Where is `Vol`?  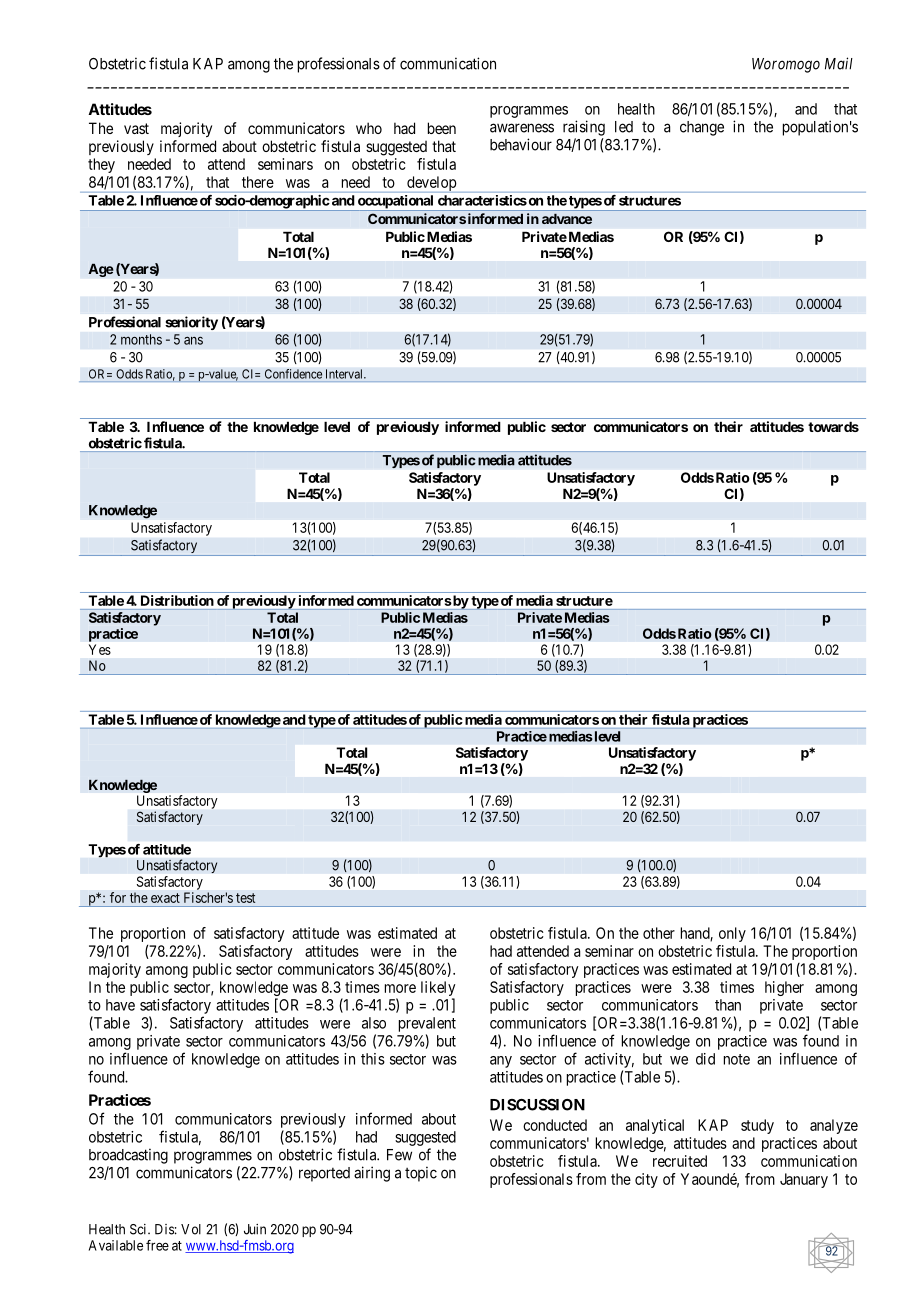
Vol is located at coordinates (191, 1229).
